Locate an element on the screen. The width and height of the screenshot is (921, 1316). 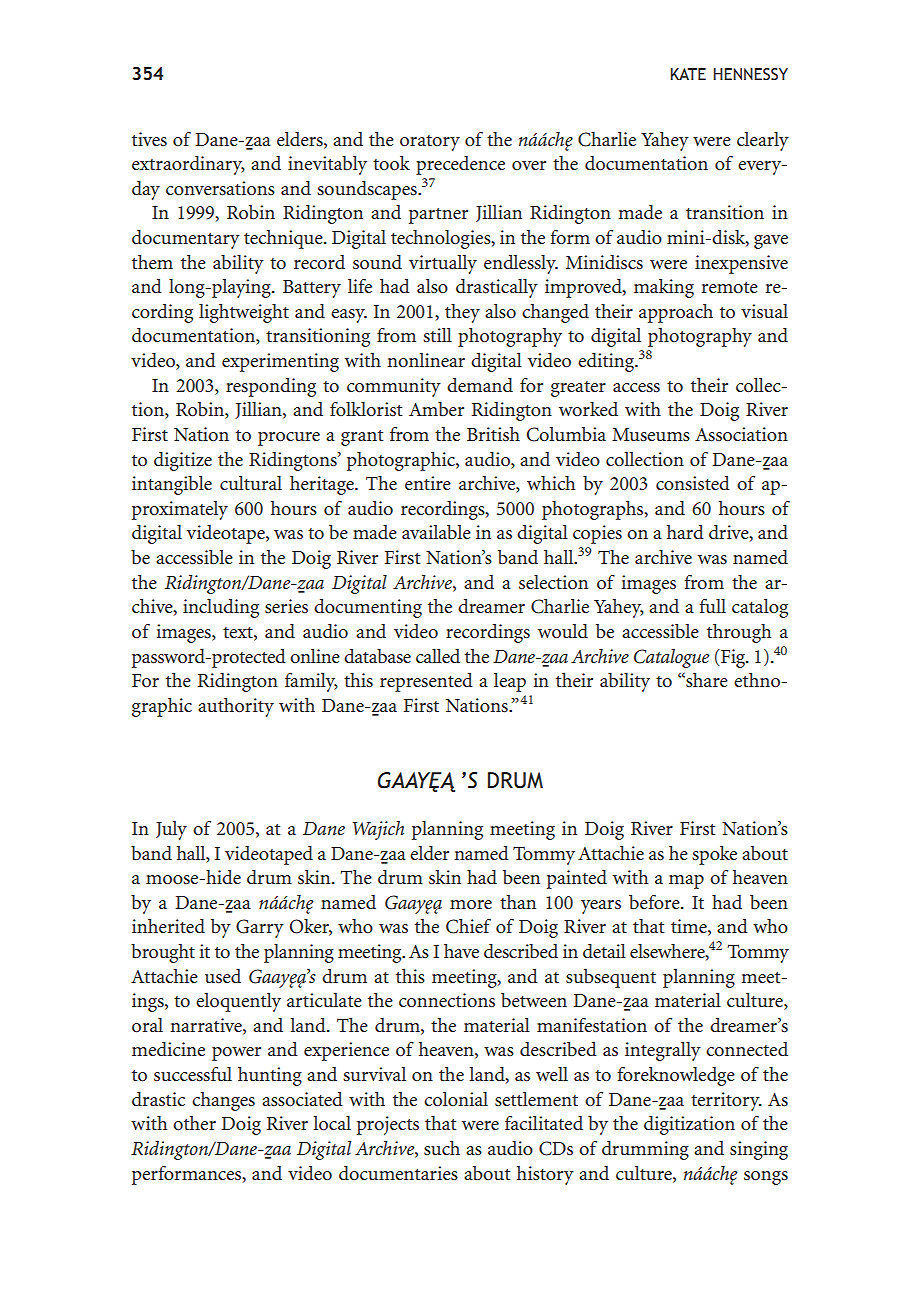
full is located at coordinates (713, 606).
